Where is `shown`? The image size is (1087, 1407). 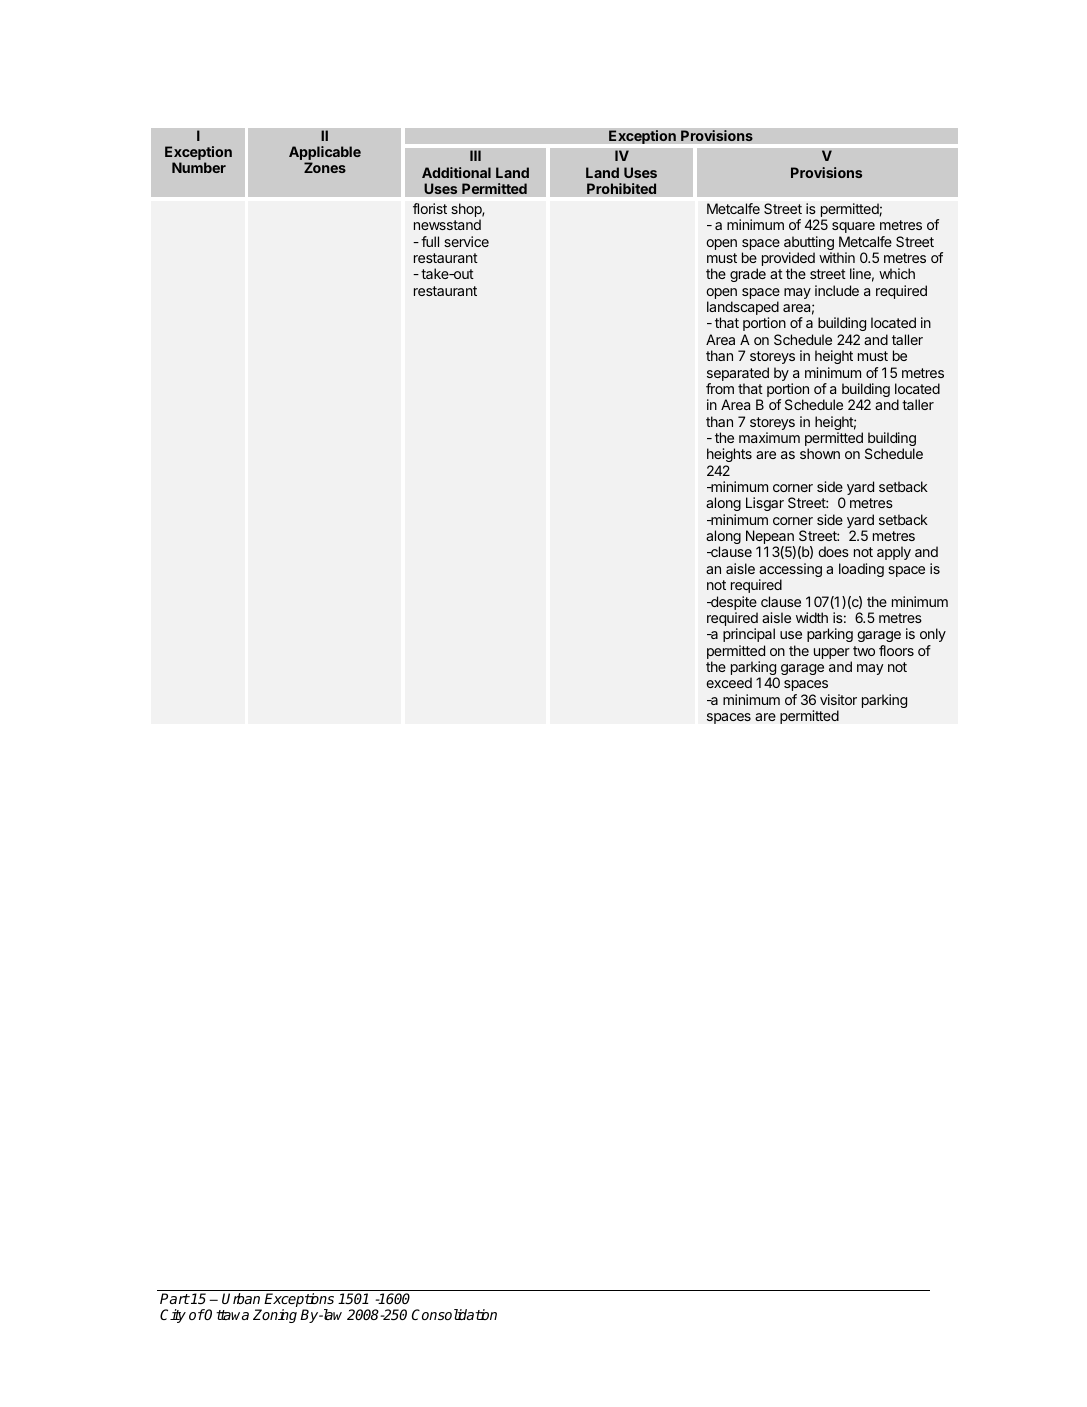 shown is located at coordinates (820, 453).
